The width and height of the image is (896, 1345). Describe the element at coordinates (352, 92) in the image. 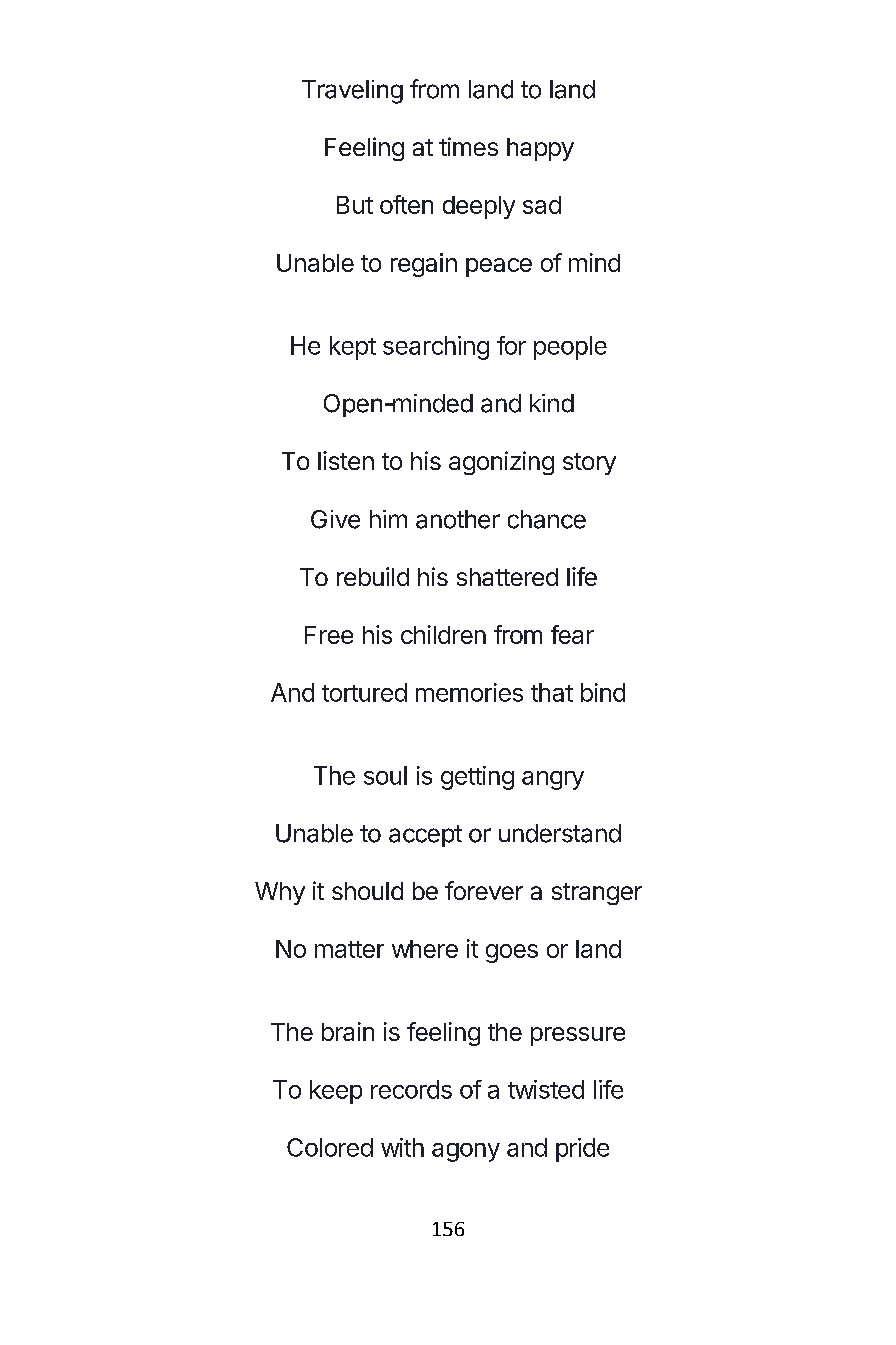

I see `Traveling` at that location.
